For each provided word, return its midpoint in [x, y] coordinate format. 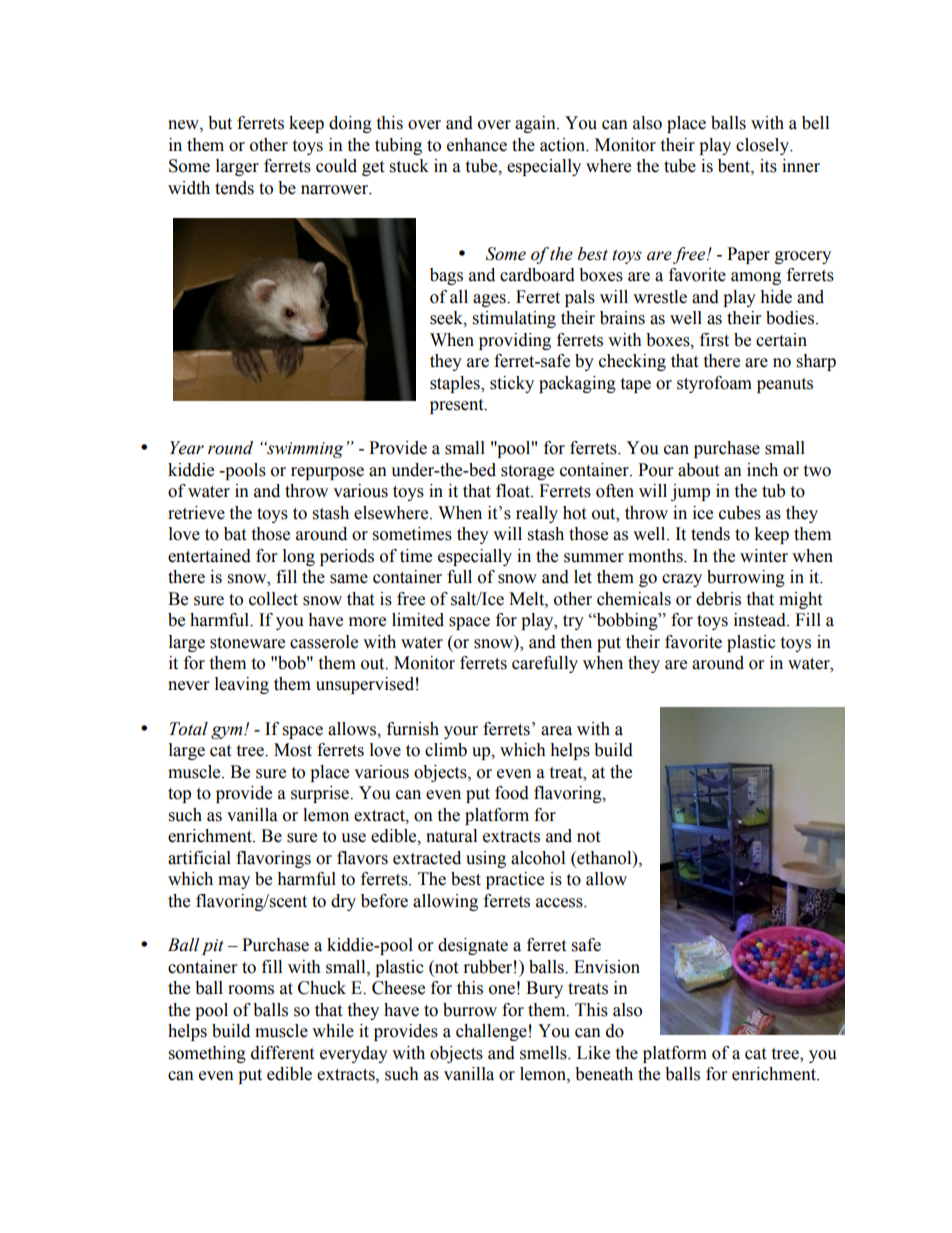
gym [228, 732]
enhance [477, 145]
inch [762, 470]
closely [763, 146]
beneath [604, 1074]
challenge [491, 1032]
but [220, 123]
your [461, 732]
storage [527, 472]
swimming [304, 449]
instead [761, 620]
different [282, 1053]
